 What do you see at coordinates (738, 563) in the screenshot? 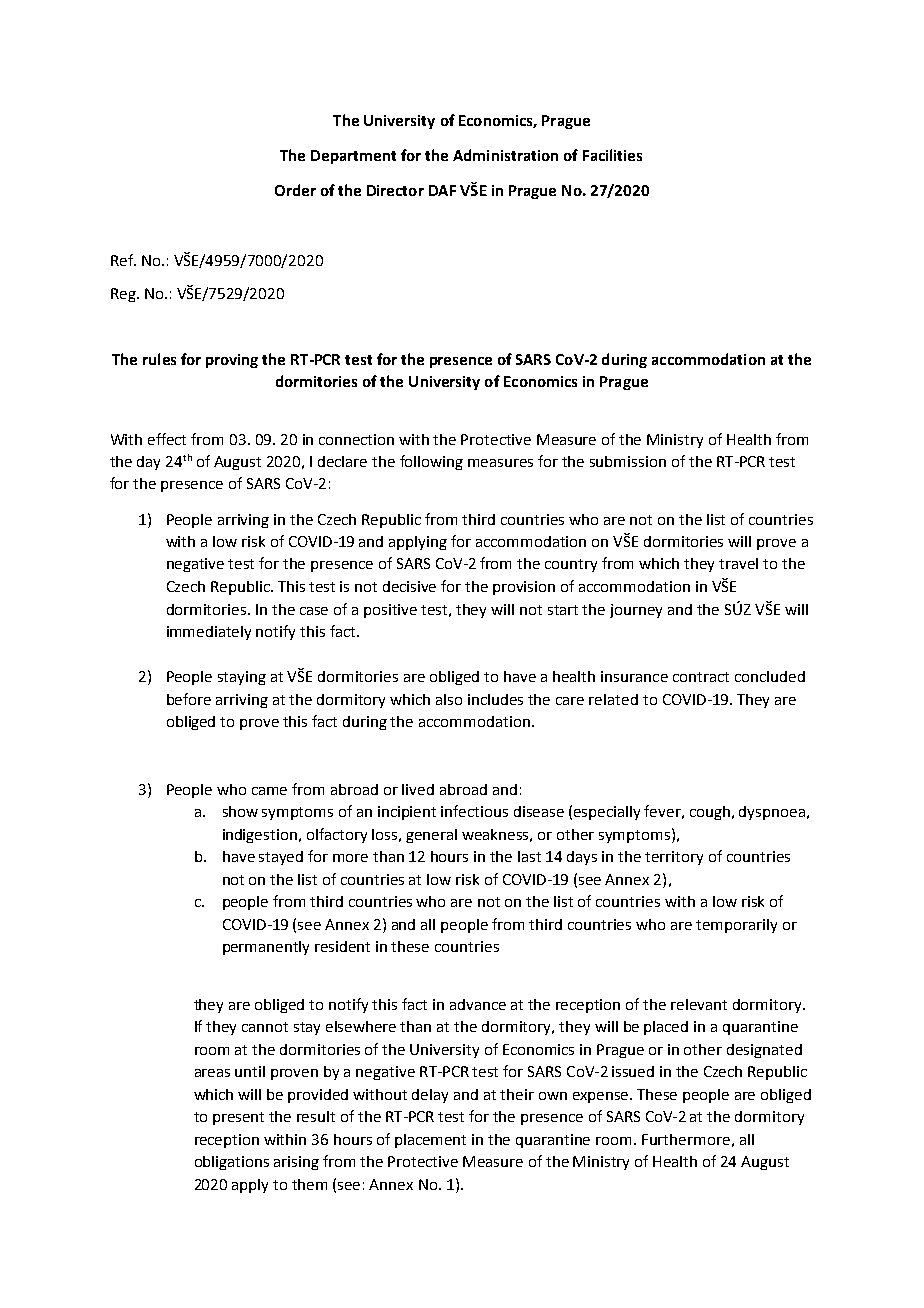
I see `travel` at bounding box center [738, 563].
